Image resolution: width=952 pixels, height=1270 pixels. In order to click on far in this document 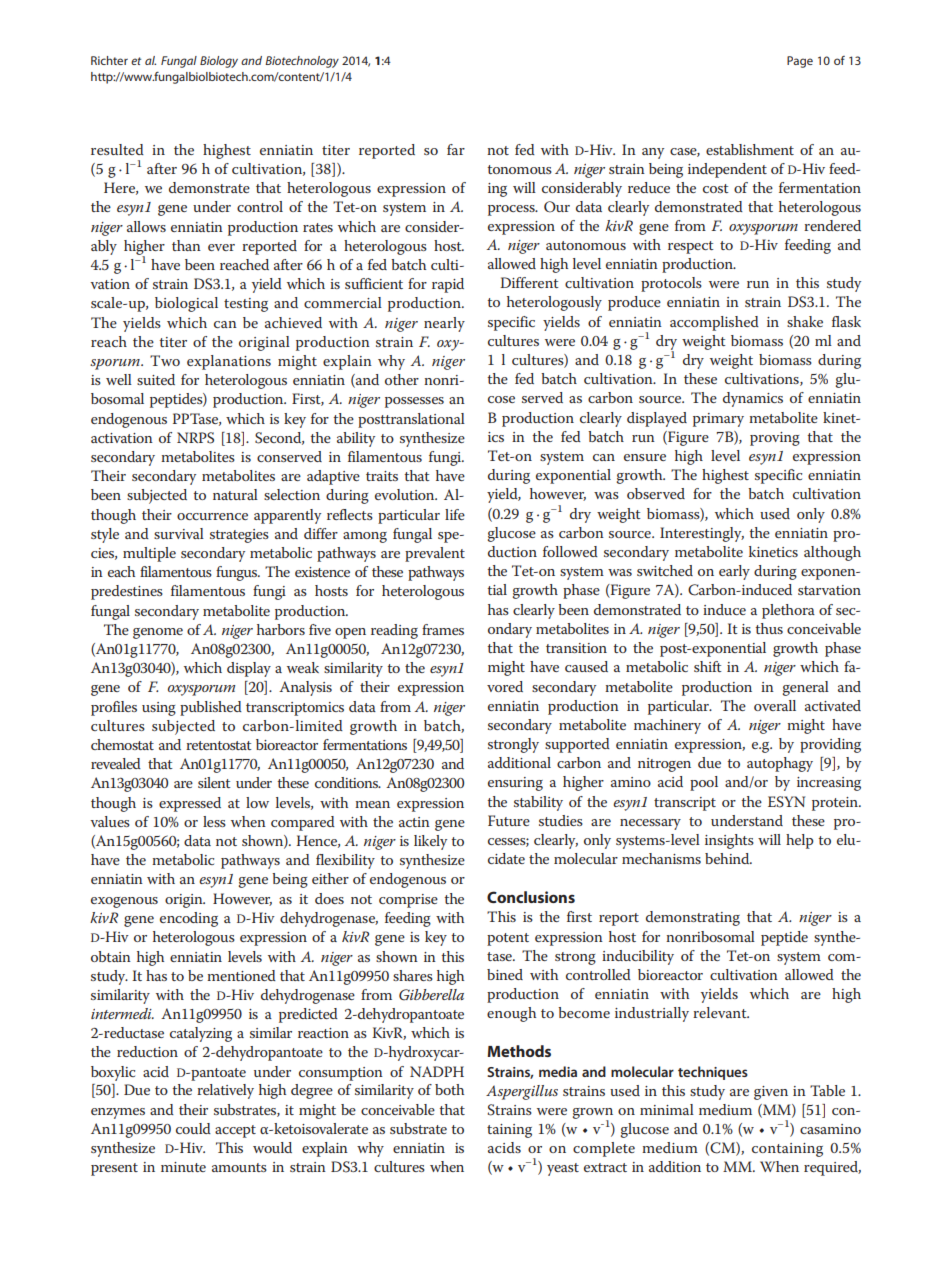, I will do `click(456, 149)`.
